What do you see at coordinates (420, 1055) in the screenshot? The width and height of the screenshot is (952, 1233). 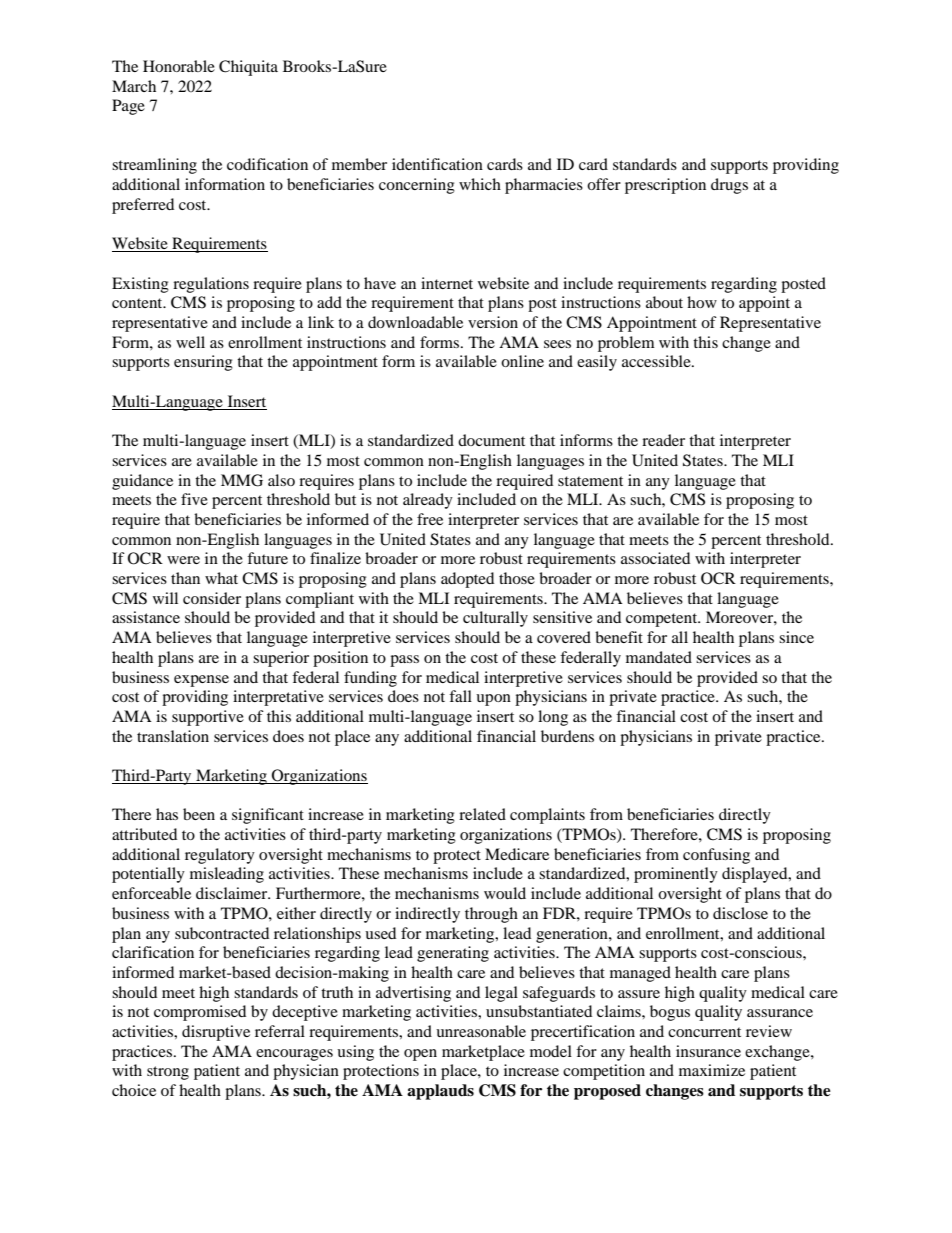 I see `open` at bounding box center [420, 1055].
